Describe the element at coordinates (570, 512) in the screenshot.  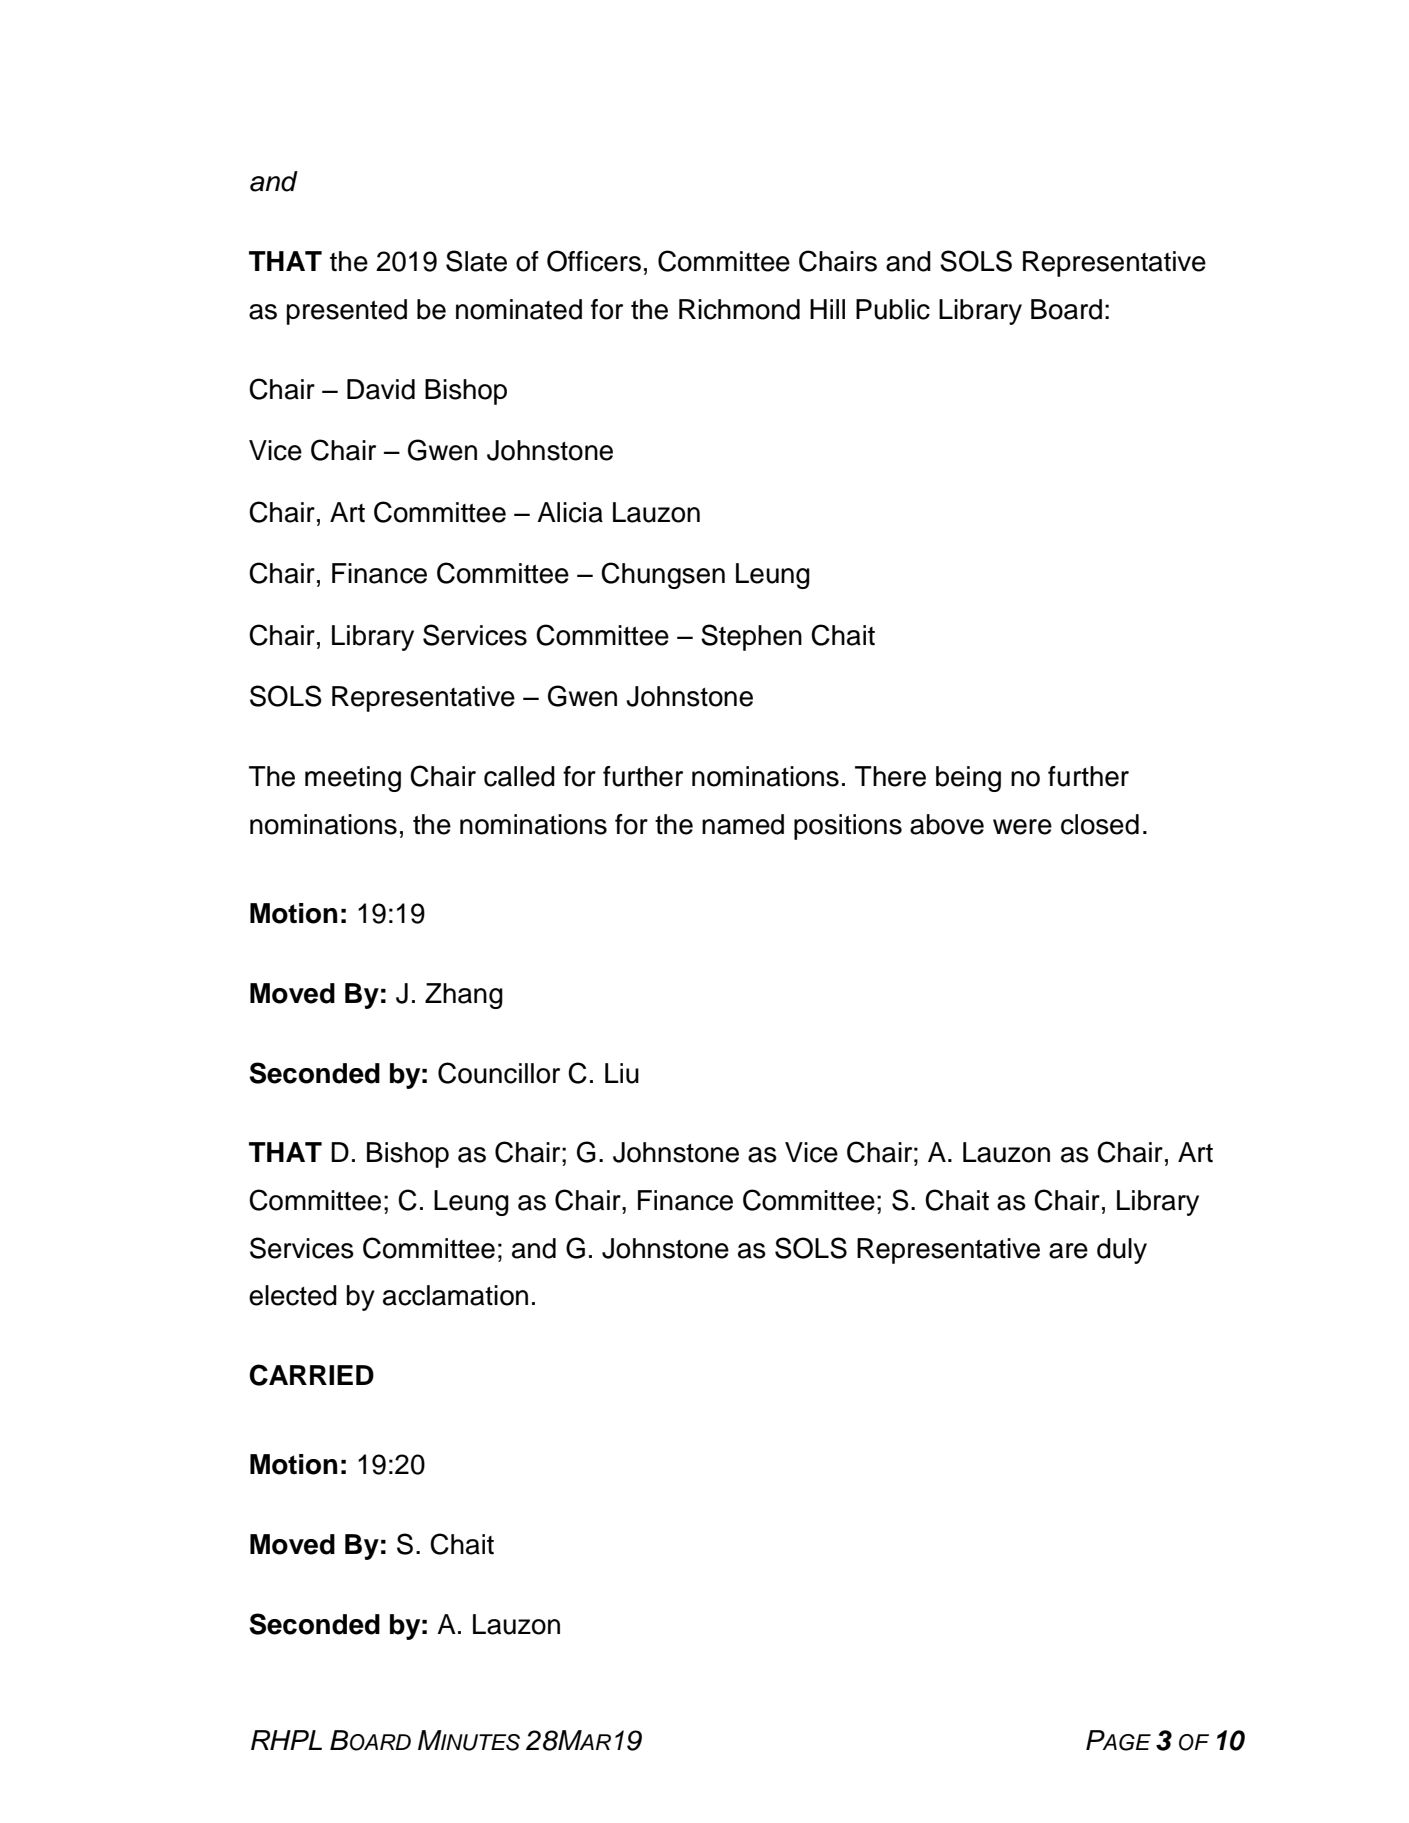
I see `Alicia` at that location.
